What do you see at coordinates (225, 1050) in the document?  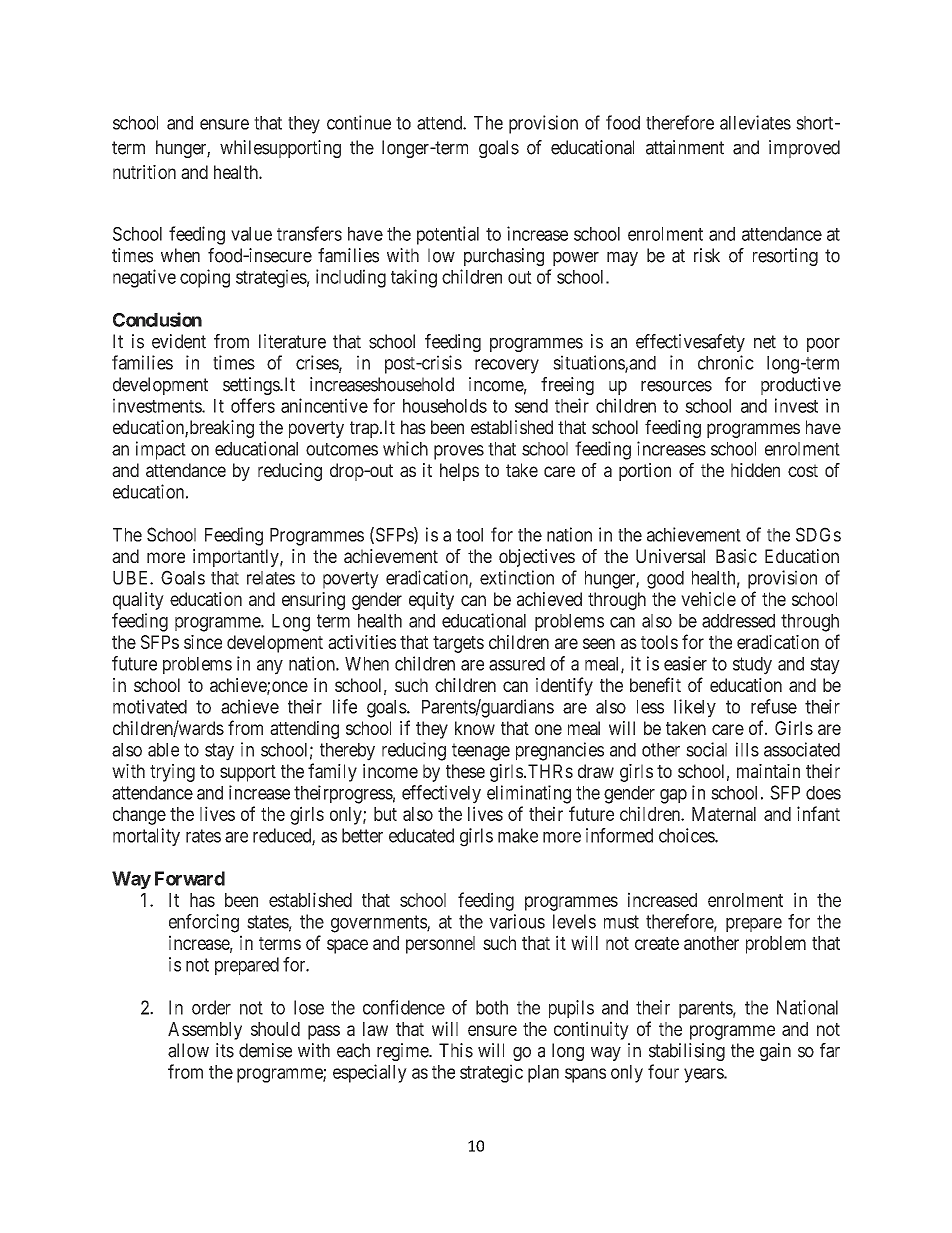 I see `its` at bounding box center [225, 1050].
